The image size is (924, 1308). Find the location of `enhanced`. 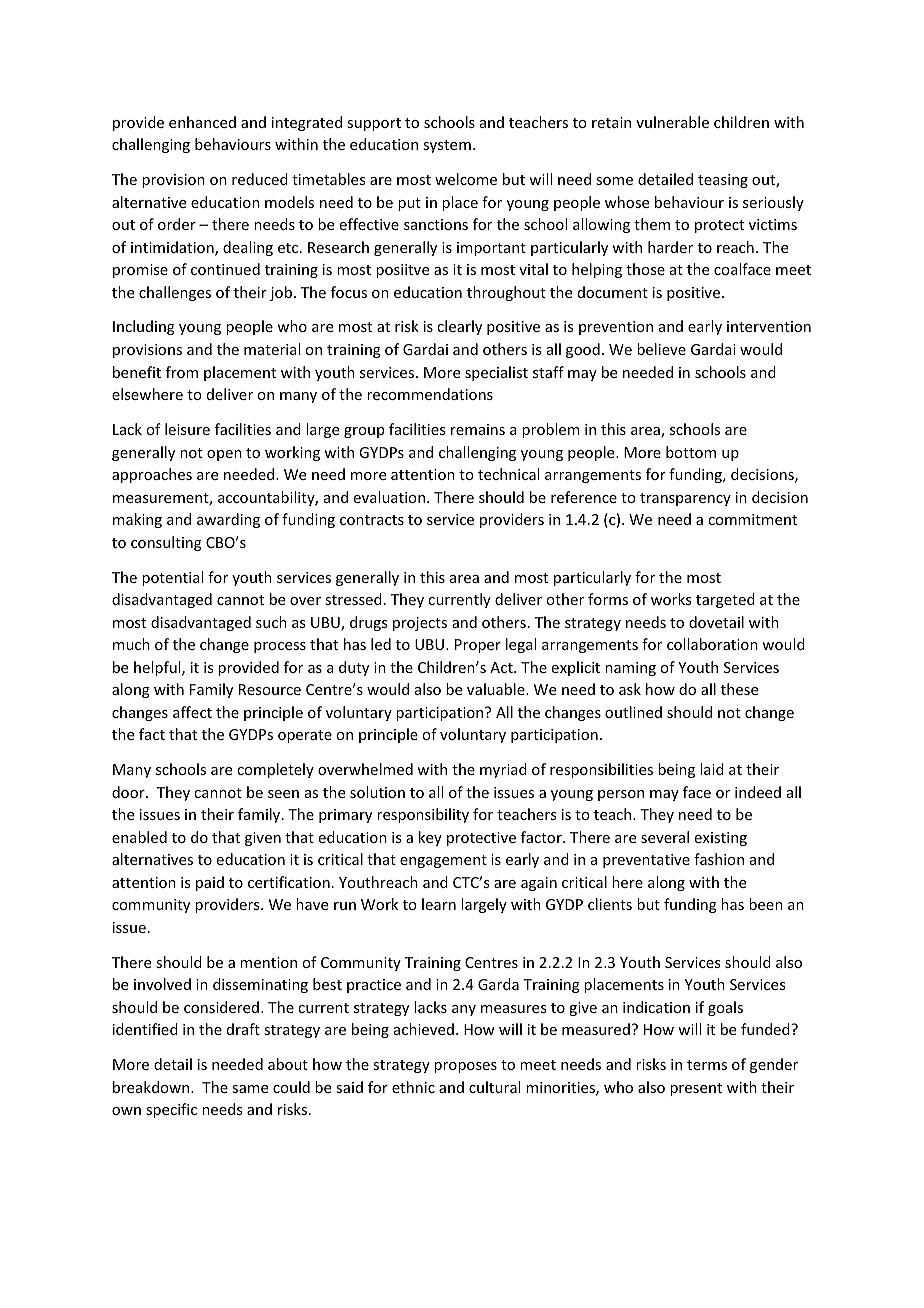

enhanced is located at coordinates (202, 122).
